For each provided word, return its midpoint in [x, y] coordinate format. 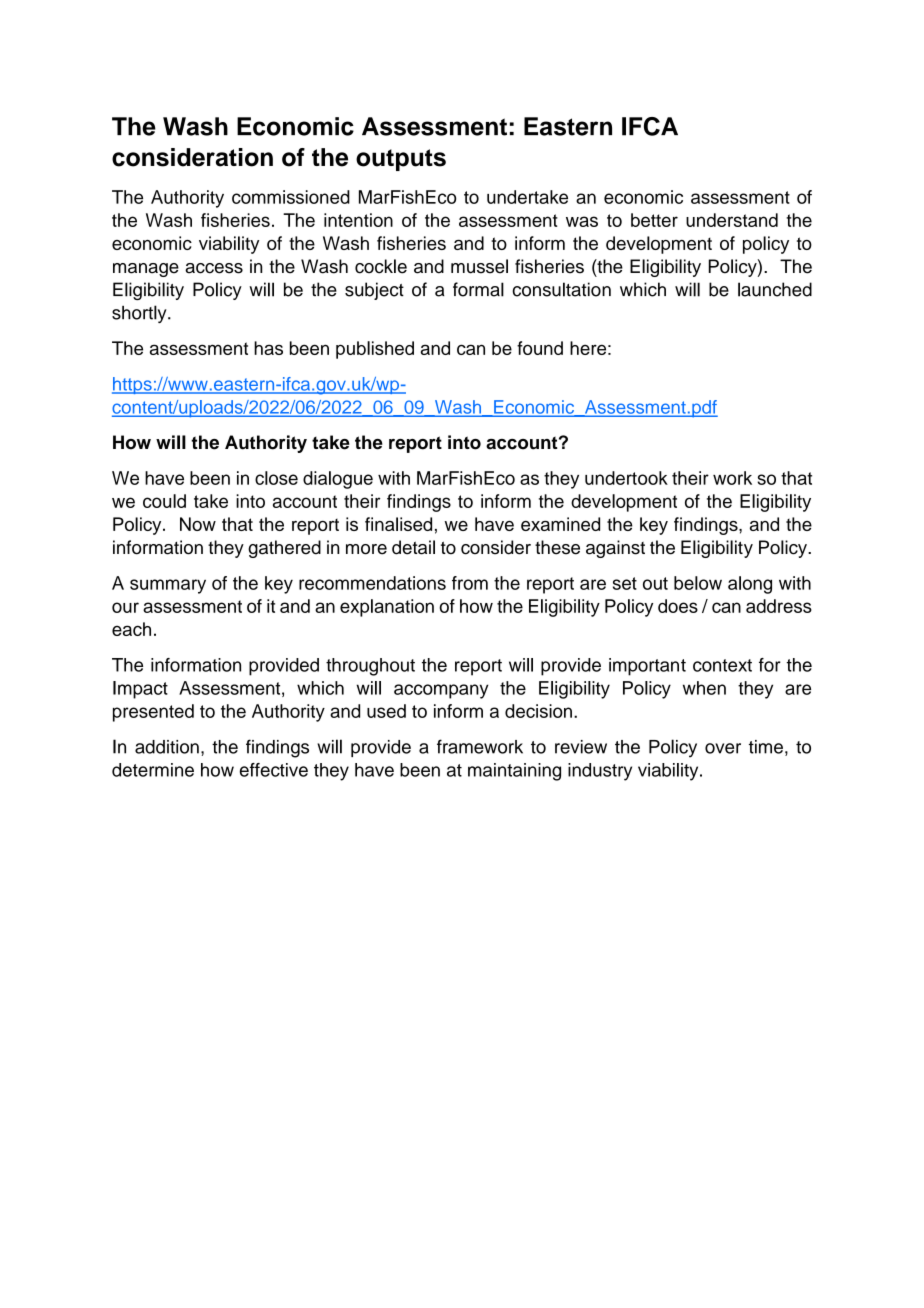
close [276, 478]
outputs [401, 160]
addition [167, 747]
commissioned [291, 197]
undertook [626, 478]
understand [732, 220]
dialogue [338, 480]
